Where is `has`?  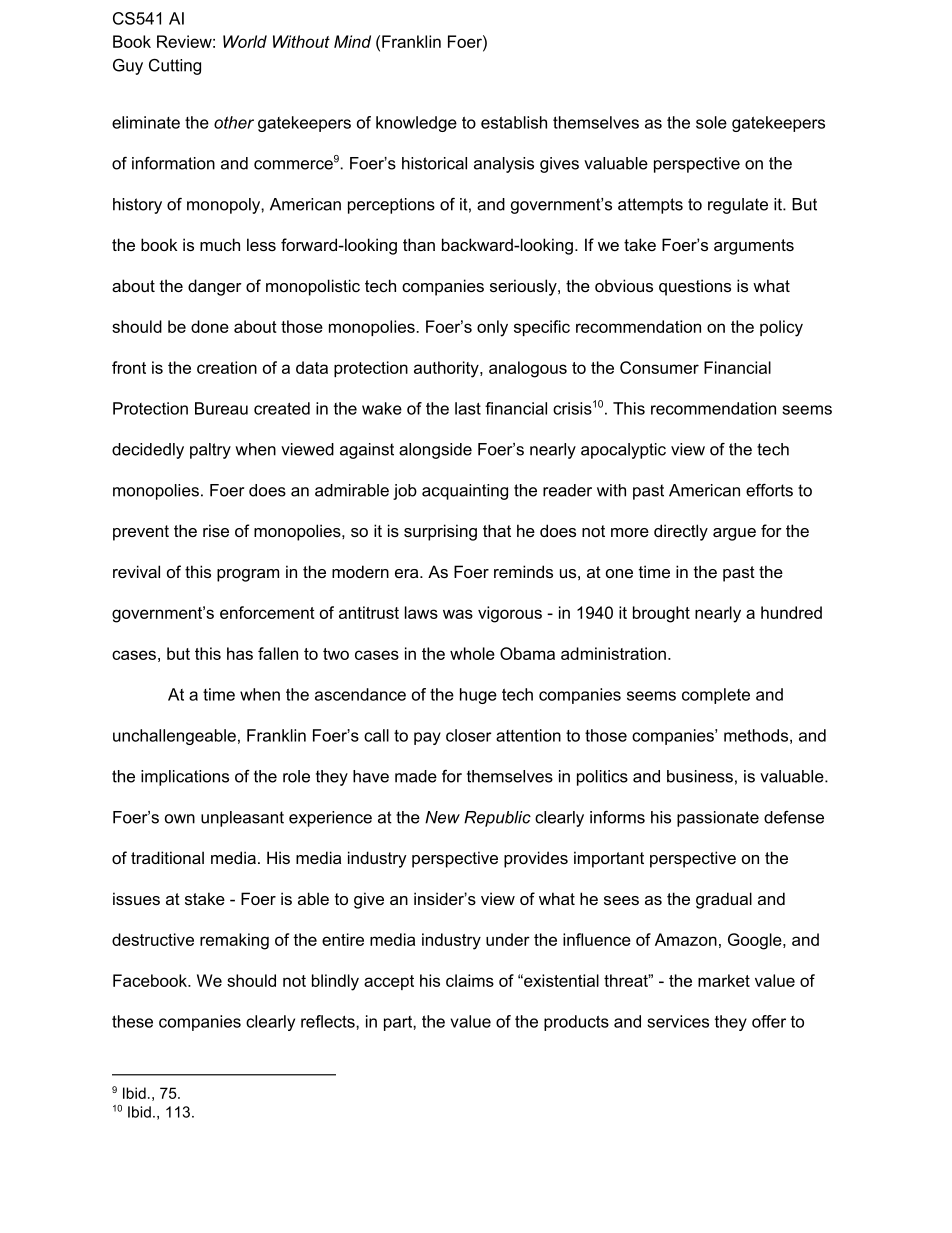 has is located at coordinates (240, 653).
